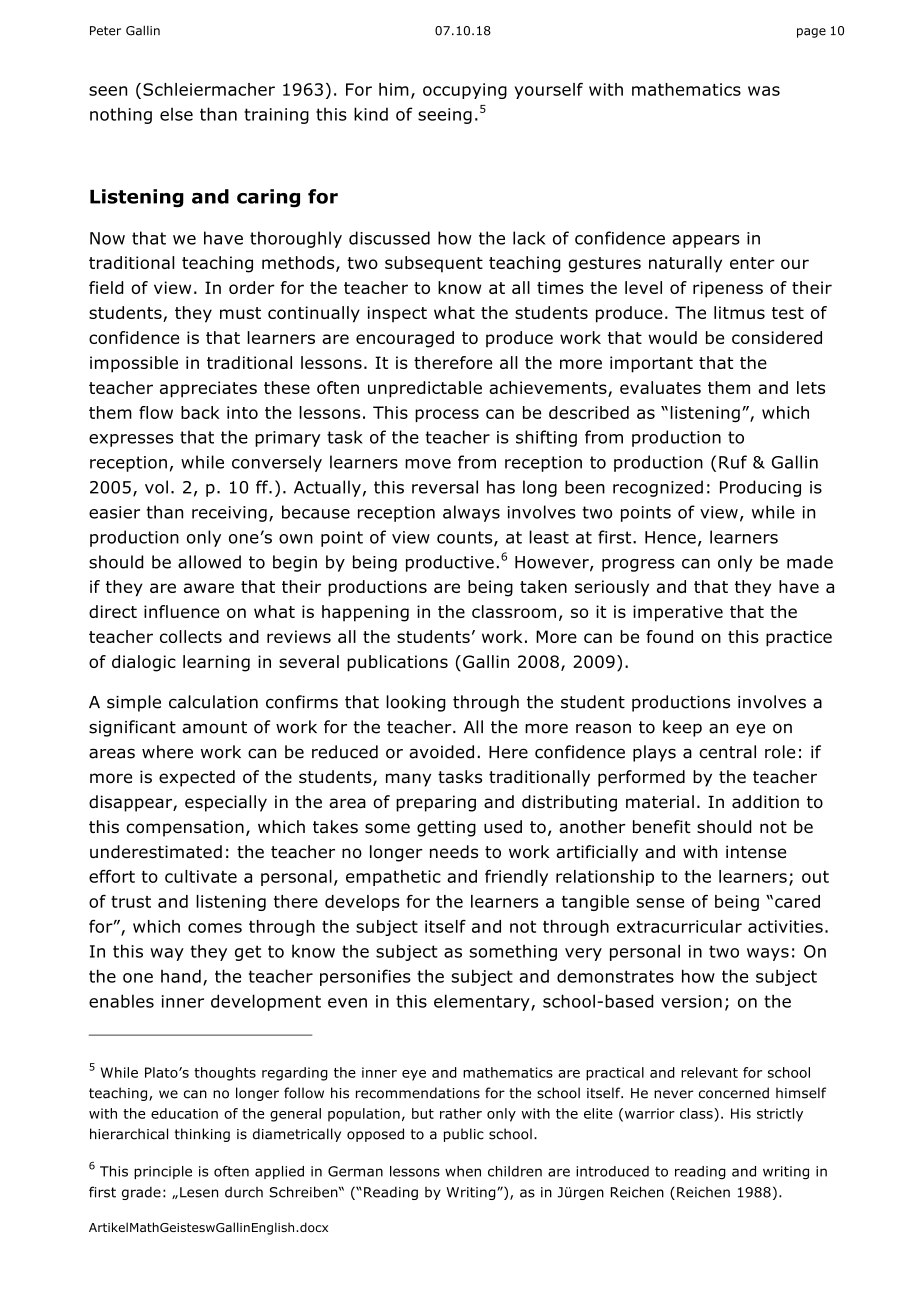 The height and width of the screenshot is (1308, 924). What do you see at coordinates (202, 1135) in the screenshot?
I see `thinking` at bounding box center [202, 1135].
